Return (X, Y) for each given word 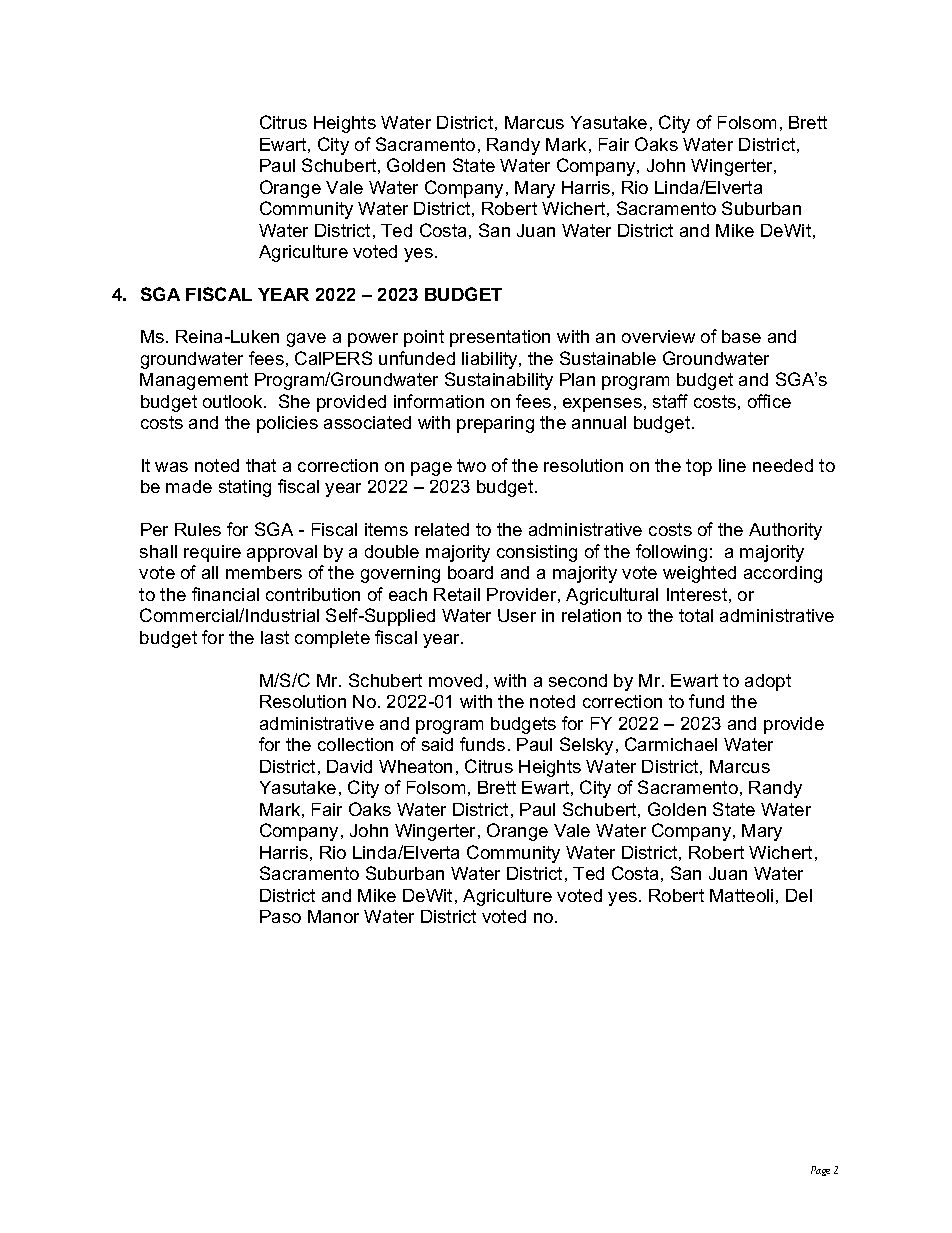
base (741, 336)
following (671, 553)
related (442, 529)
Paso (280, 916)
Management (194, 381)
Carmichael (671, 744)
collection (355, 744)
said (437, 744)
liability (491, 360)
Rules (198, 529)
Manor (333, 916)
